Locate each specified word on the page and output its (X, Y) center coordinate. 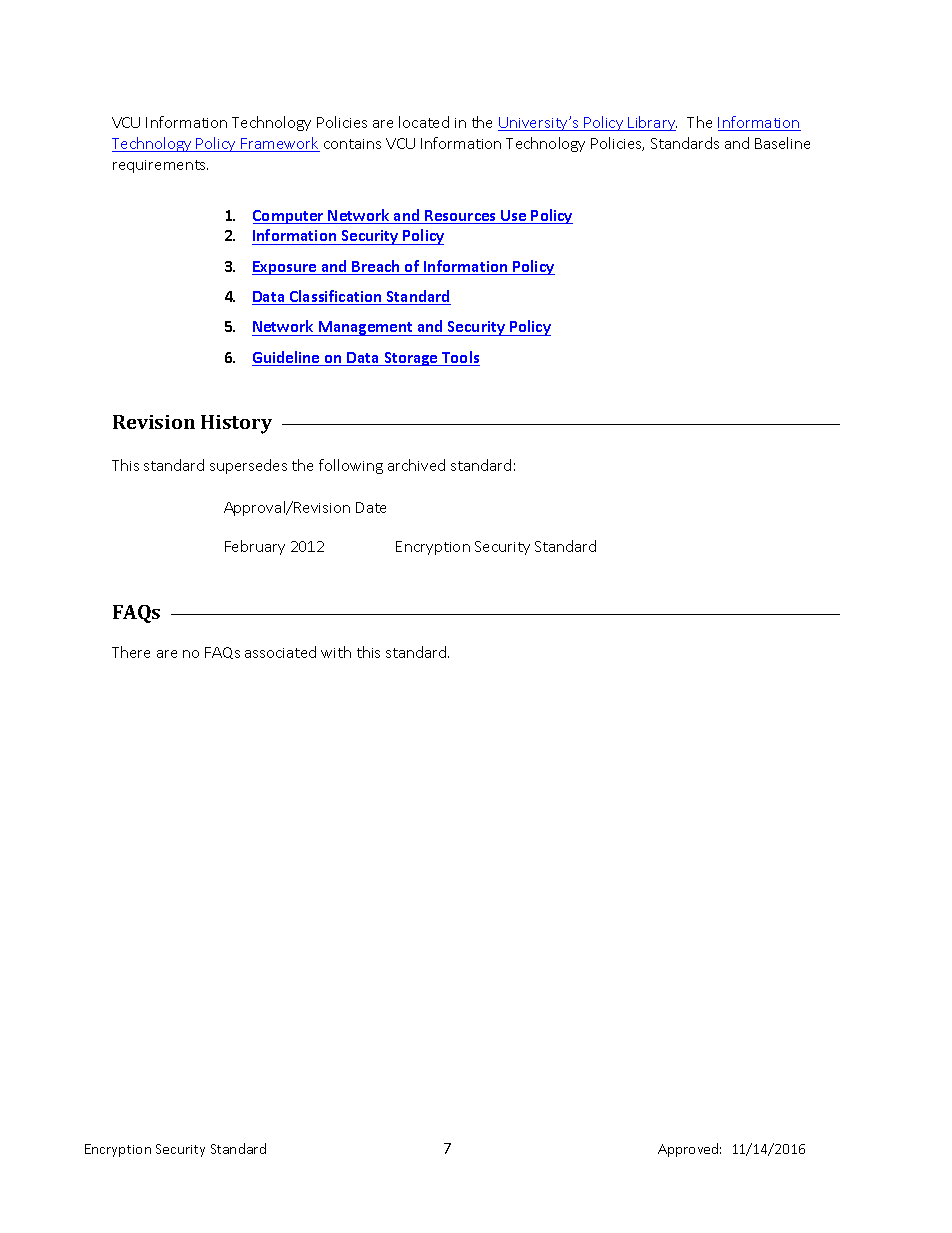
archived (416, 465)
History (236, 424)
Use (514, 217)
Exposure (285, 268)
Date (371, 507)
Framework (279, 144)
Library (652, 123)
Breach (377, 267)
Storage (411, 359)
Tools (460, 358)
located (424, 122)
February (255, 547)
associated (280, 652)
